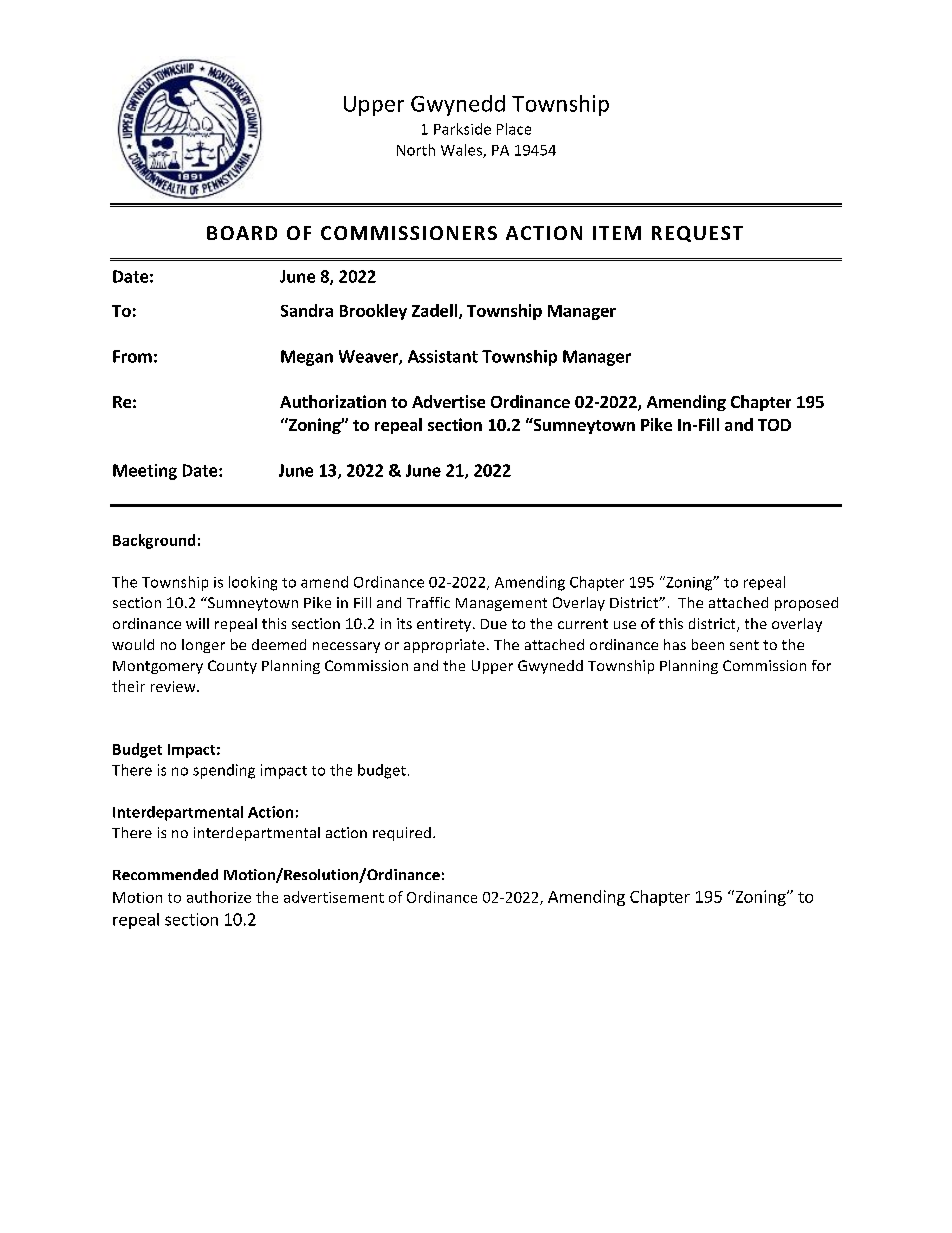 This image has width=952, height=1233. I want to click on required, so click(402, 834).
